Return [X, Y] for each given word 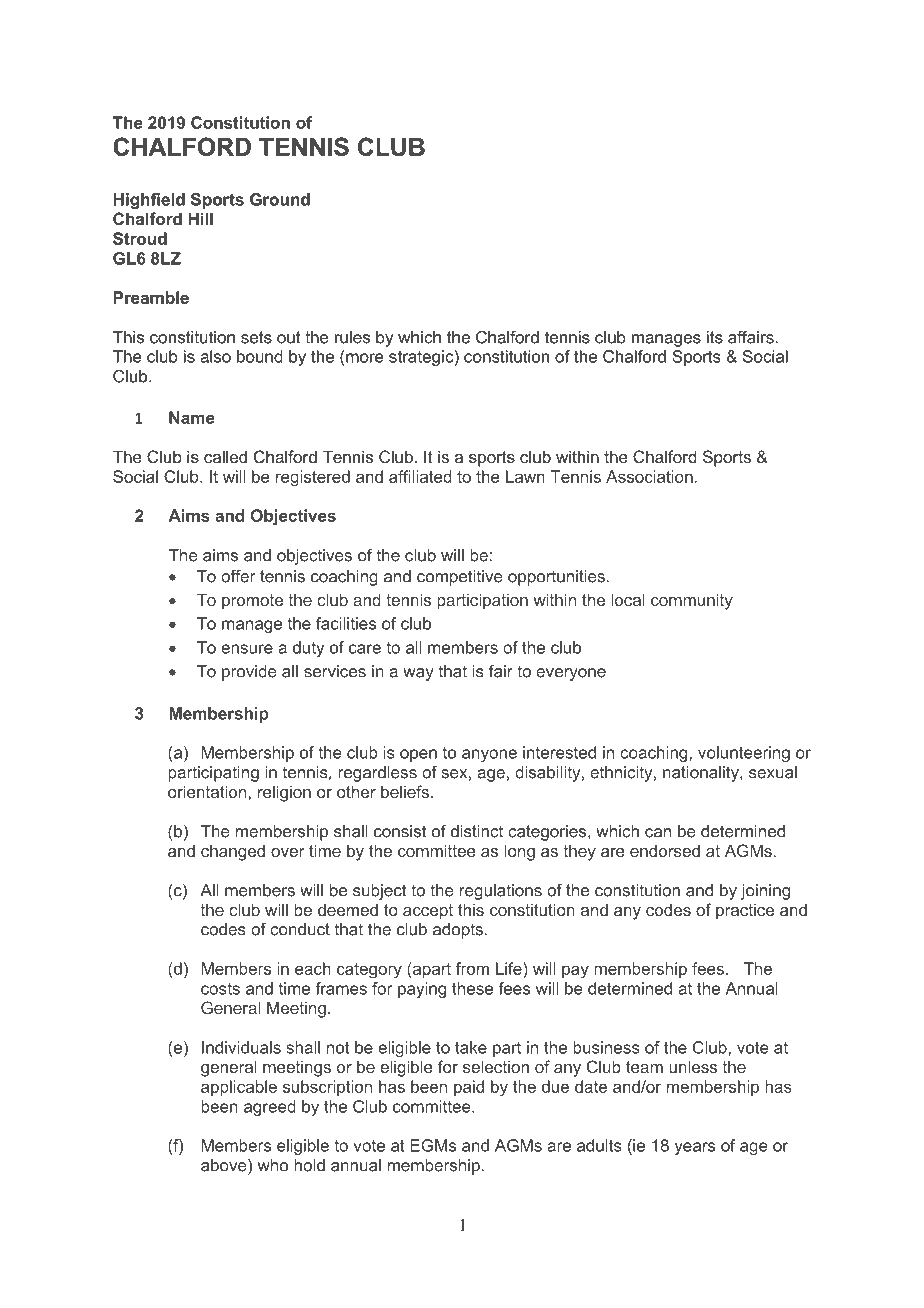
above [225, 1166]
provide [249, 673]
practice [745, 911]
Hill [200, 218]
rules [352, 337]
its [715, 337]
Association [650, 476]
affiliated [420, 476]
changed [233, 852]
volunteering [744, 754]
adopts [458, 931]
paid [469, 1088]
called [225, 456]
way [418, 674]
